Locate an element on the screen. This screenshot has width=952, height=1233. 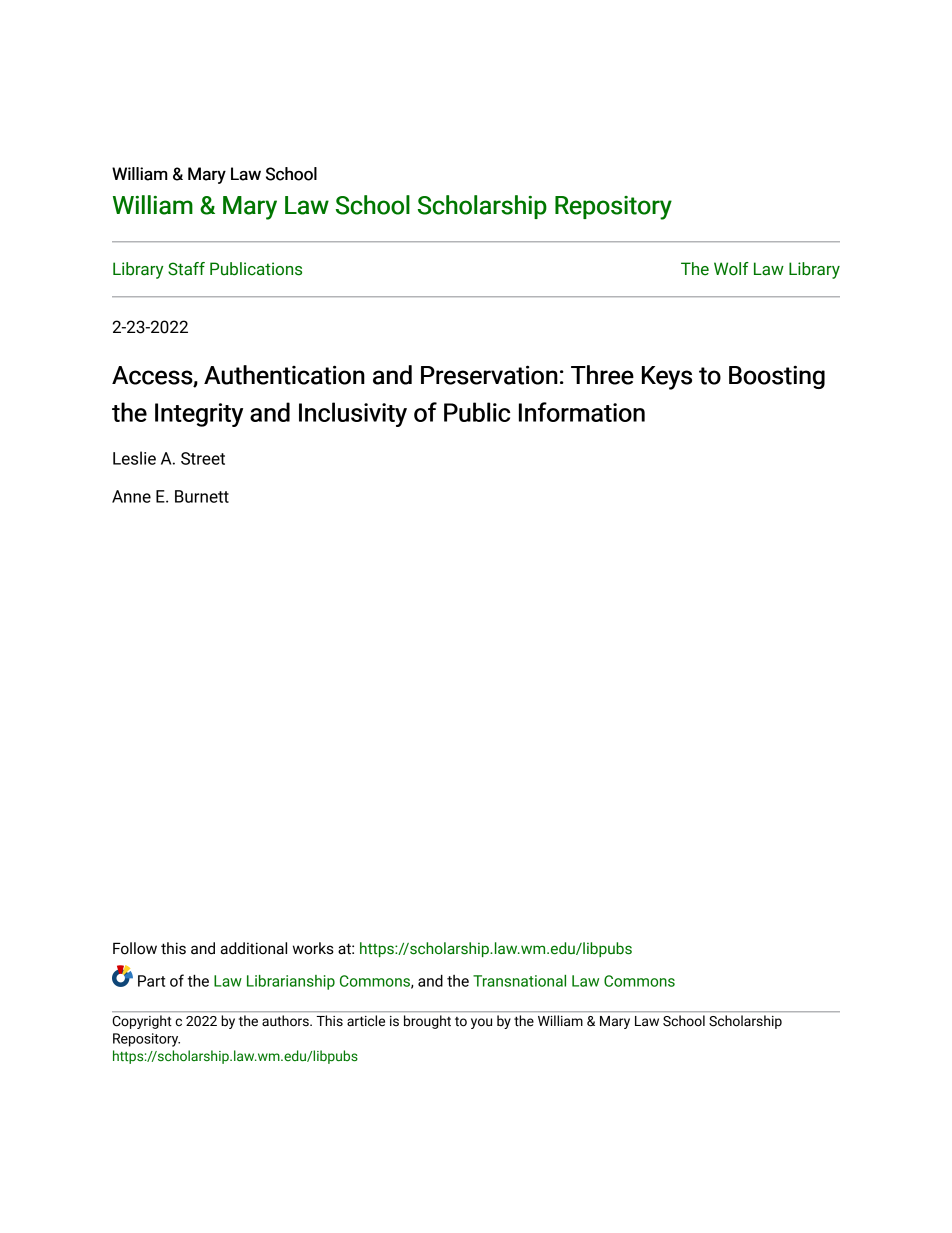
Staff is located at coordinates (186, 269).
